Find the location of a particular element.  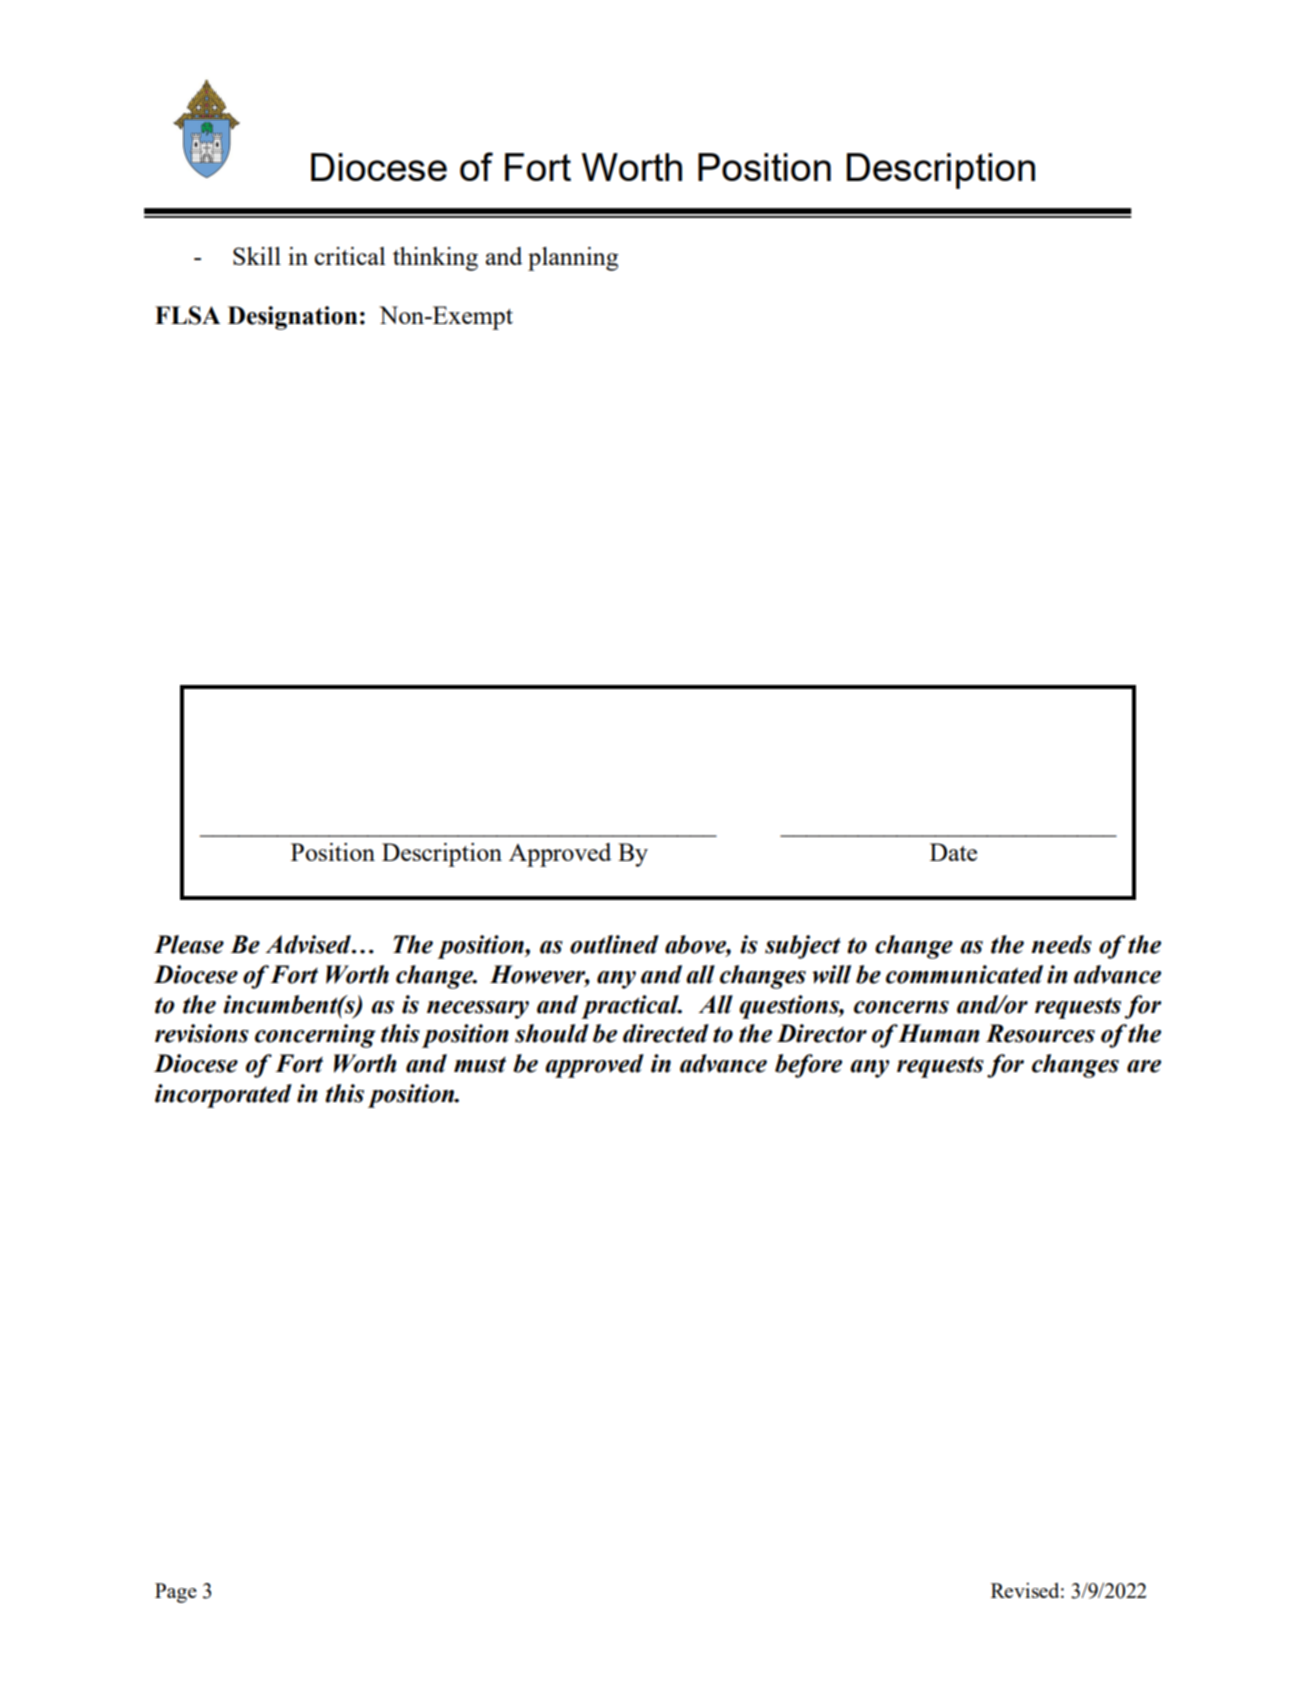

Designation is located at coordinates (292, 318).
